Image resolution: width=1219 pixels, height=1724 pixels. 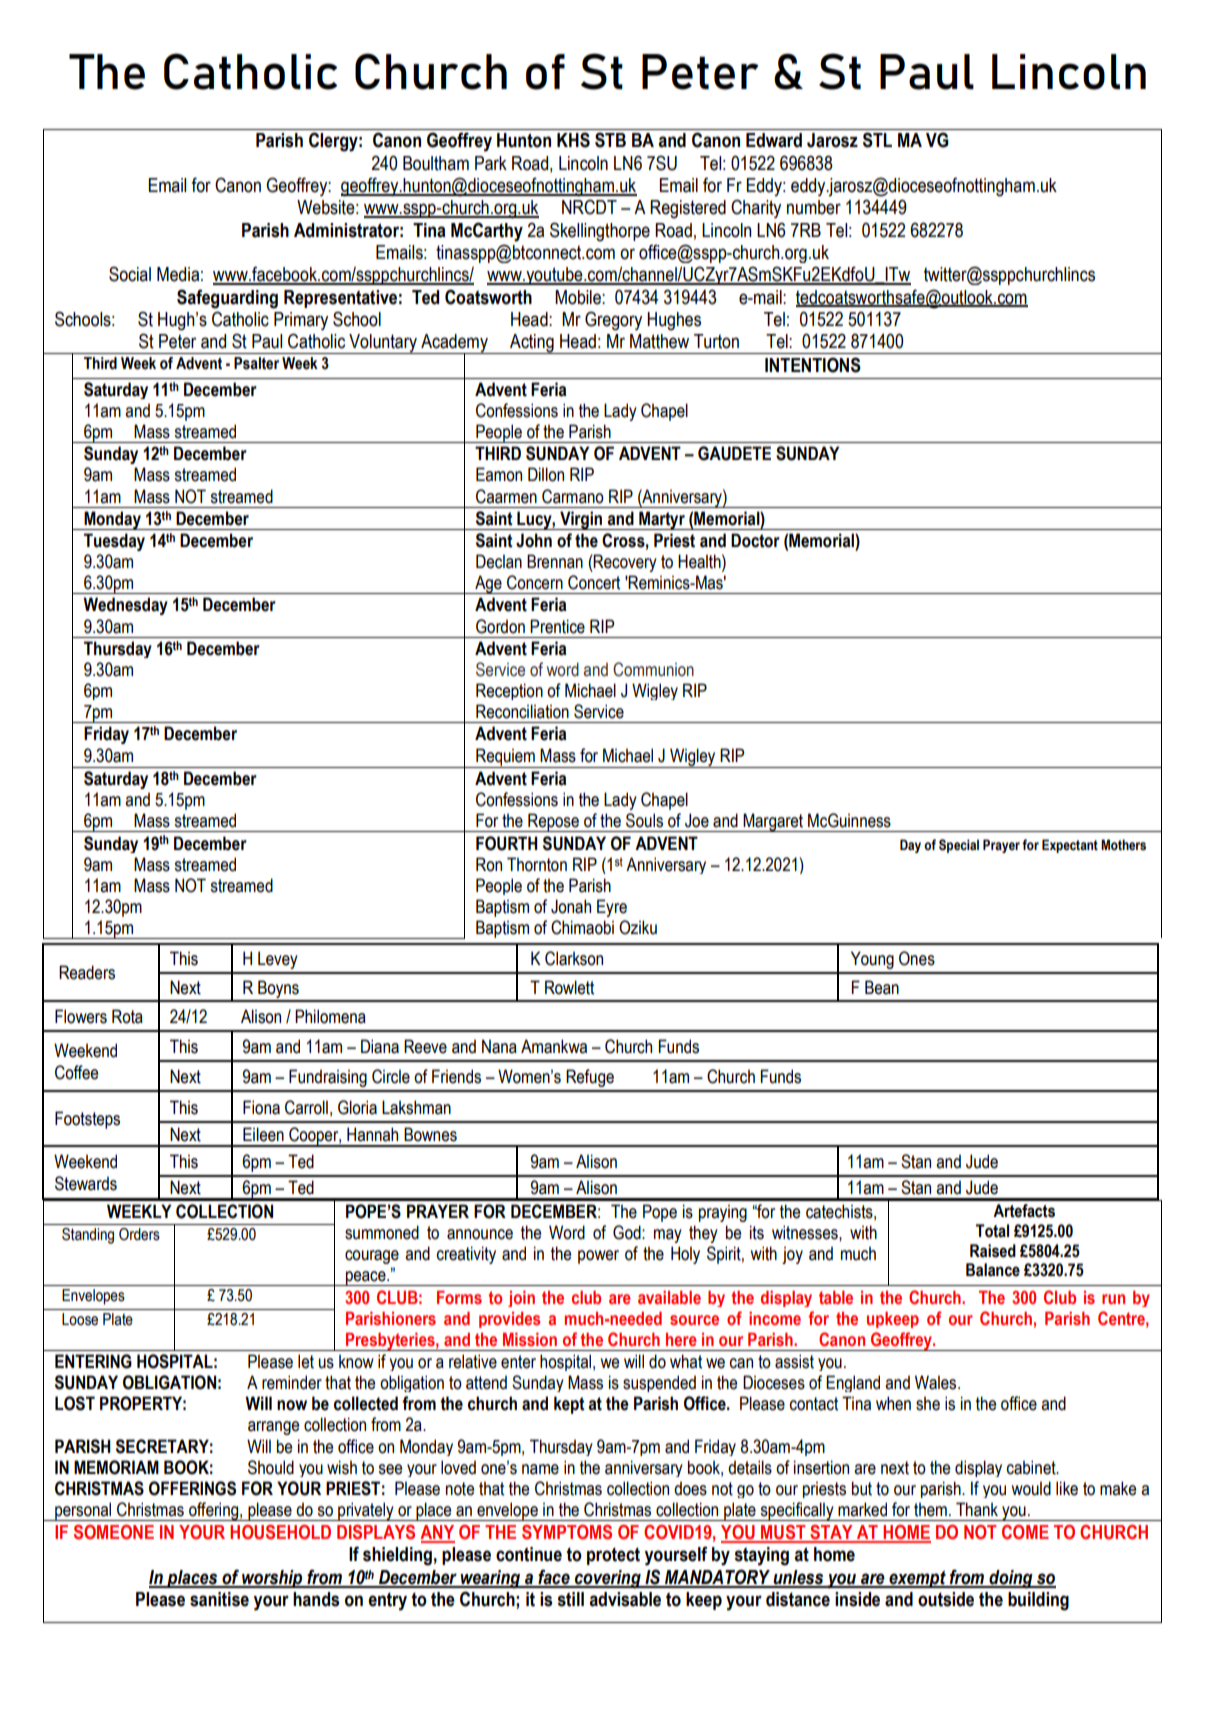 I want to click on power, so click(x=598, y=1257).
